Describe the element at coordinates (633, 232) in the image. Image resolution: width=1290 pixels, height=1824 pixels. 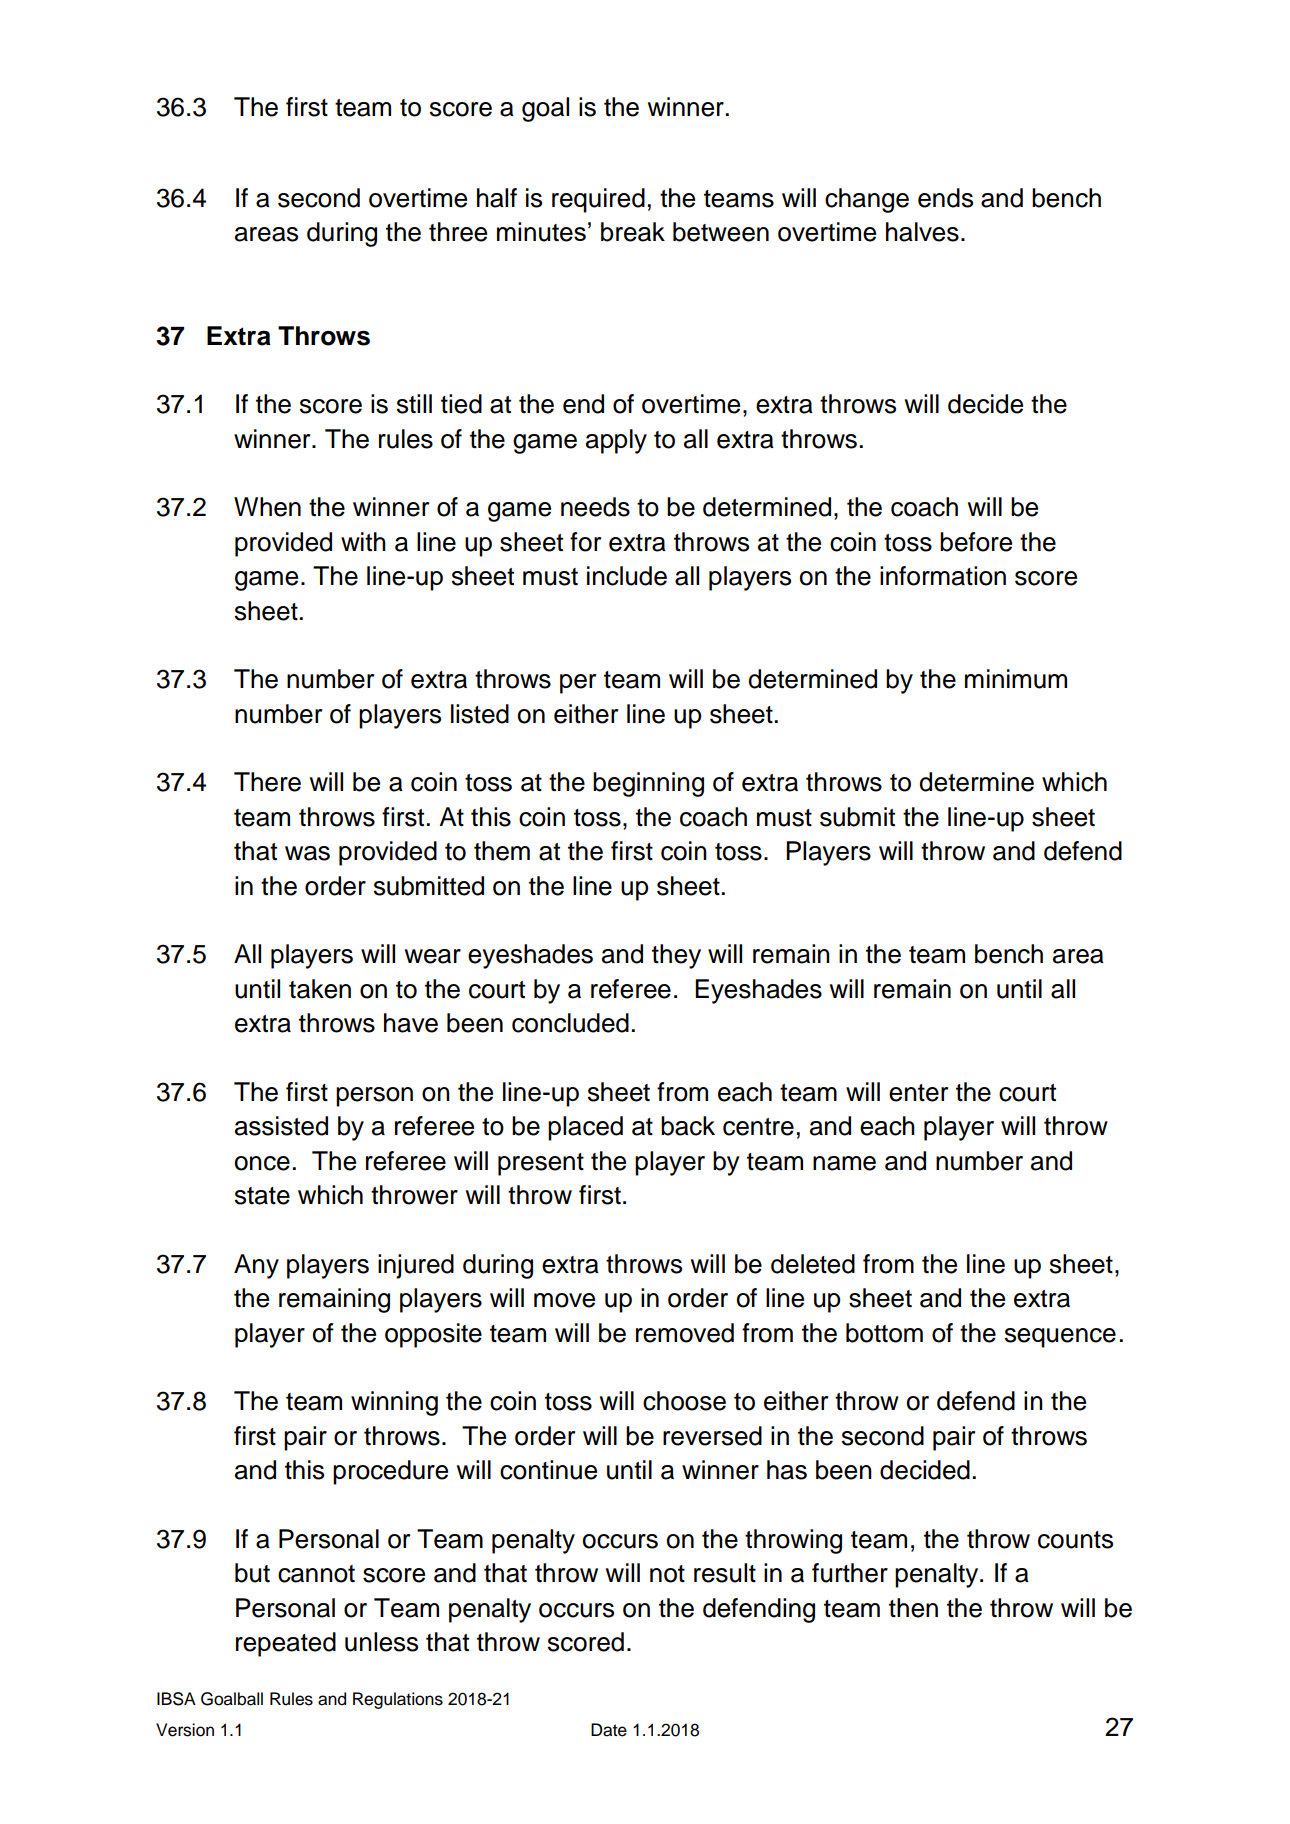
I see `break` at that location.
